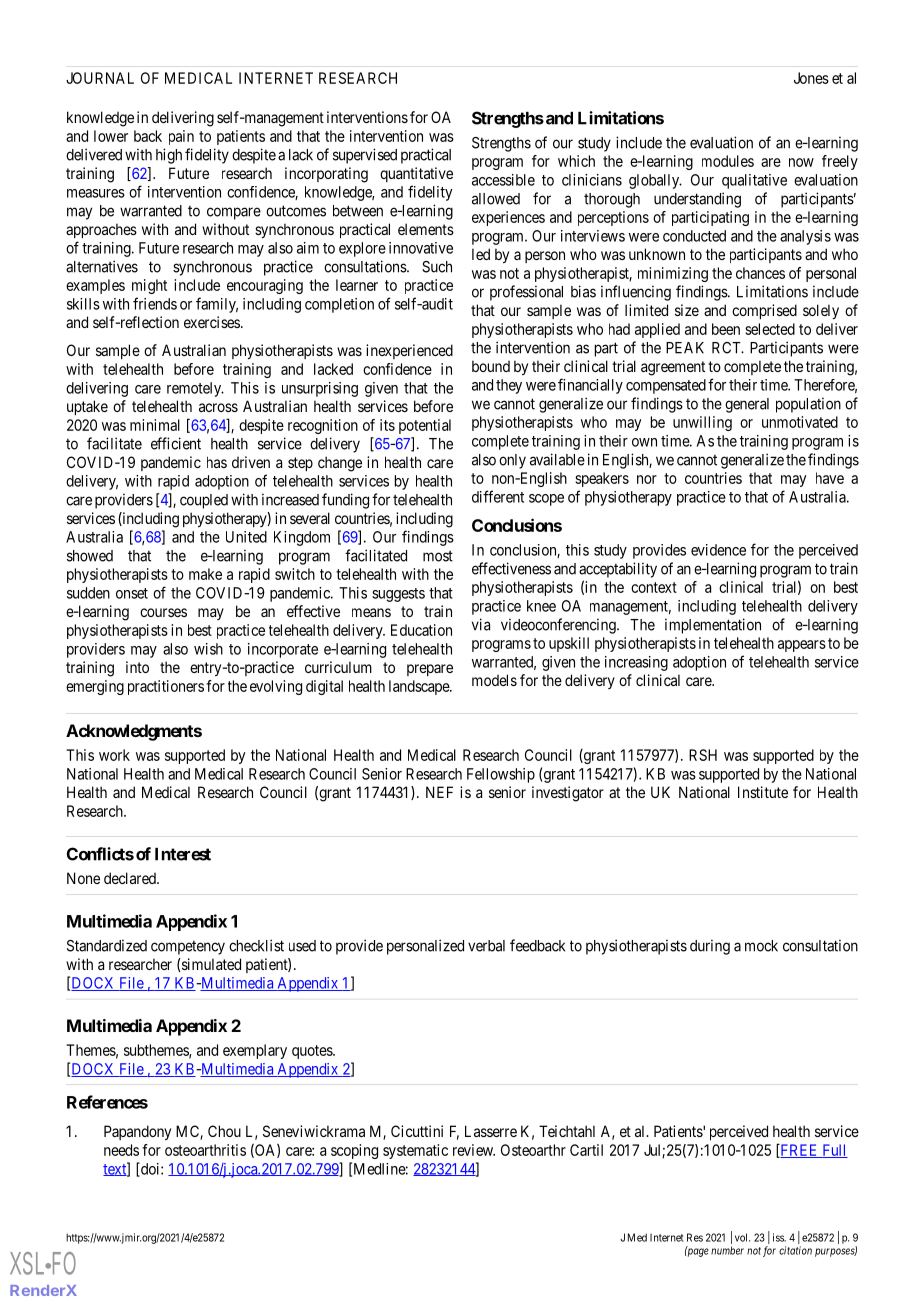  Describe the element at coordinates (204, 501) in the screenshot. I see `coupled` at that location.
